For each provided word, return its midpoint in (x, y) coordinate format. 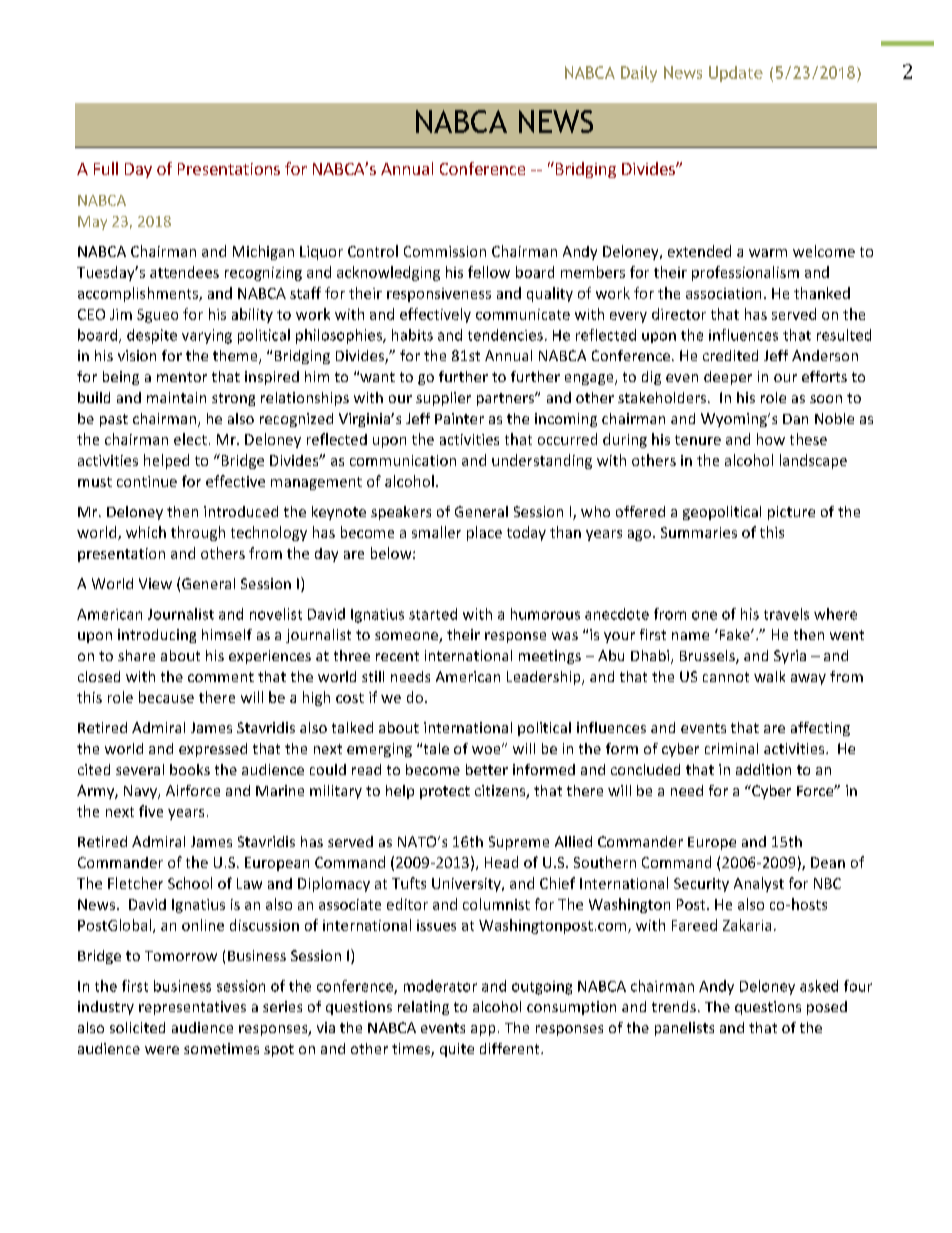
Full (106, 168)
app (483, 1030)
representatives (192, 1008)
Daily (639, 74)
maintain (176, 397)
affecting (820, 729)
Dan (795, 419)
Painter (459, 418)
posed (827, 1008)
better (487, 769)
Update (736, 74)
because (166, 697)
